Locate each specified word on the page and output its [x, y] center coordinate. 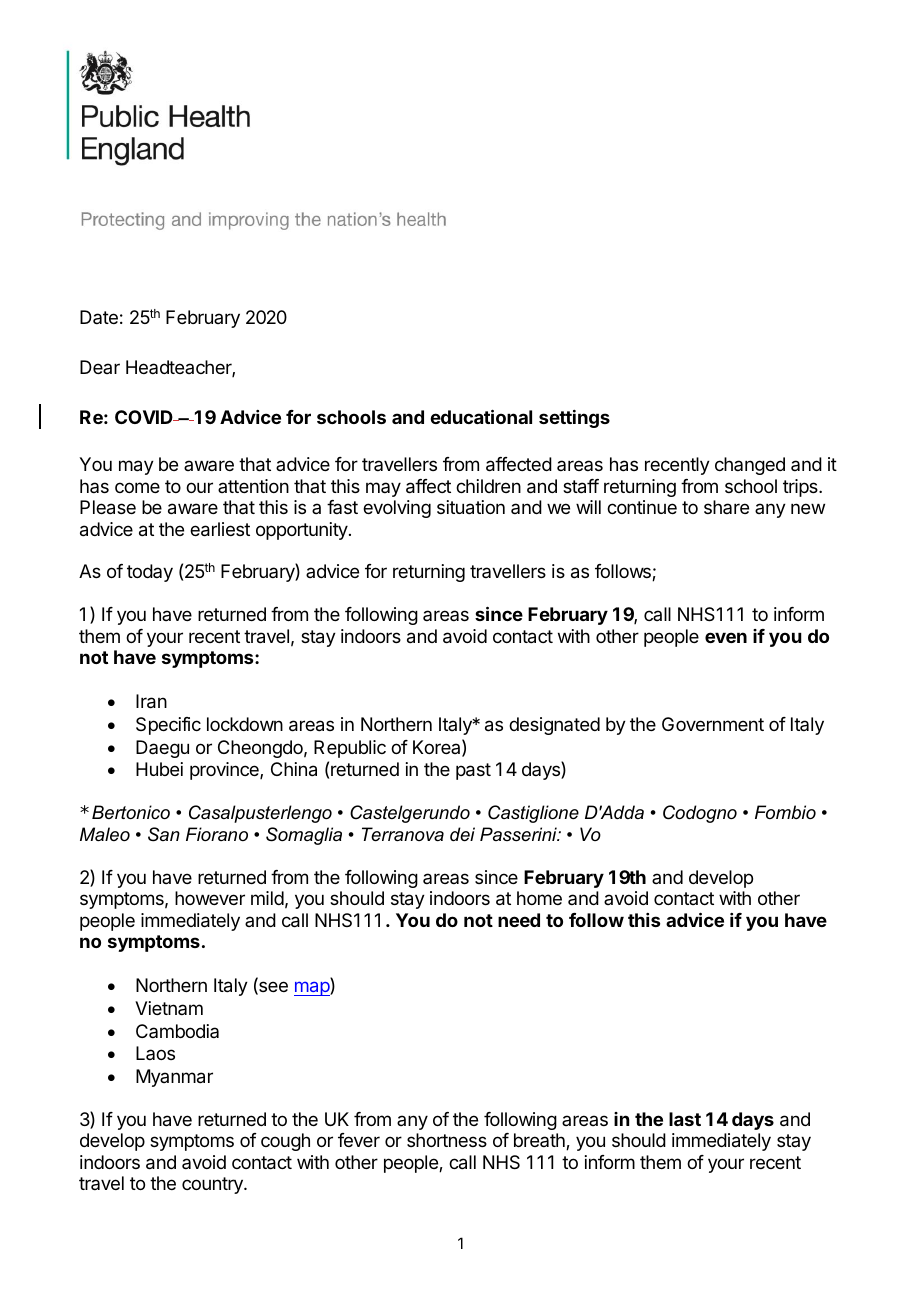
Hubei [159, 769]
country [213, 1185]
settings [574, 419]
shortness [447, 1140]
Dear [100, 367]
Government [713, 724]
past [473, 771]
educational [481, 416]
